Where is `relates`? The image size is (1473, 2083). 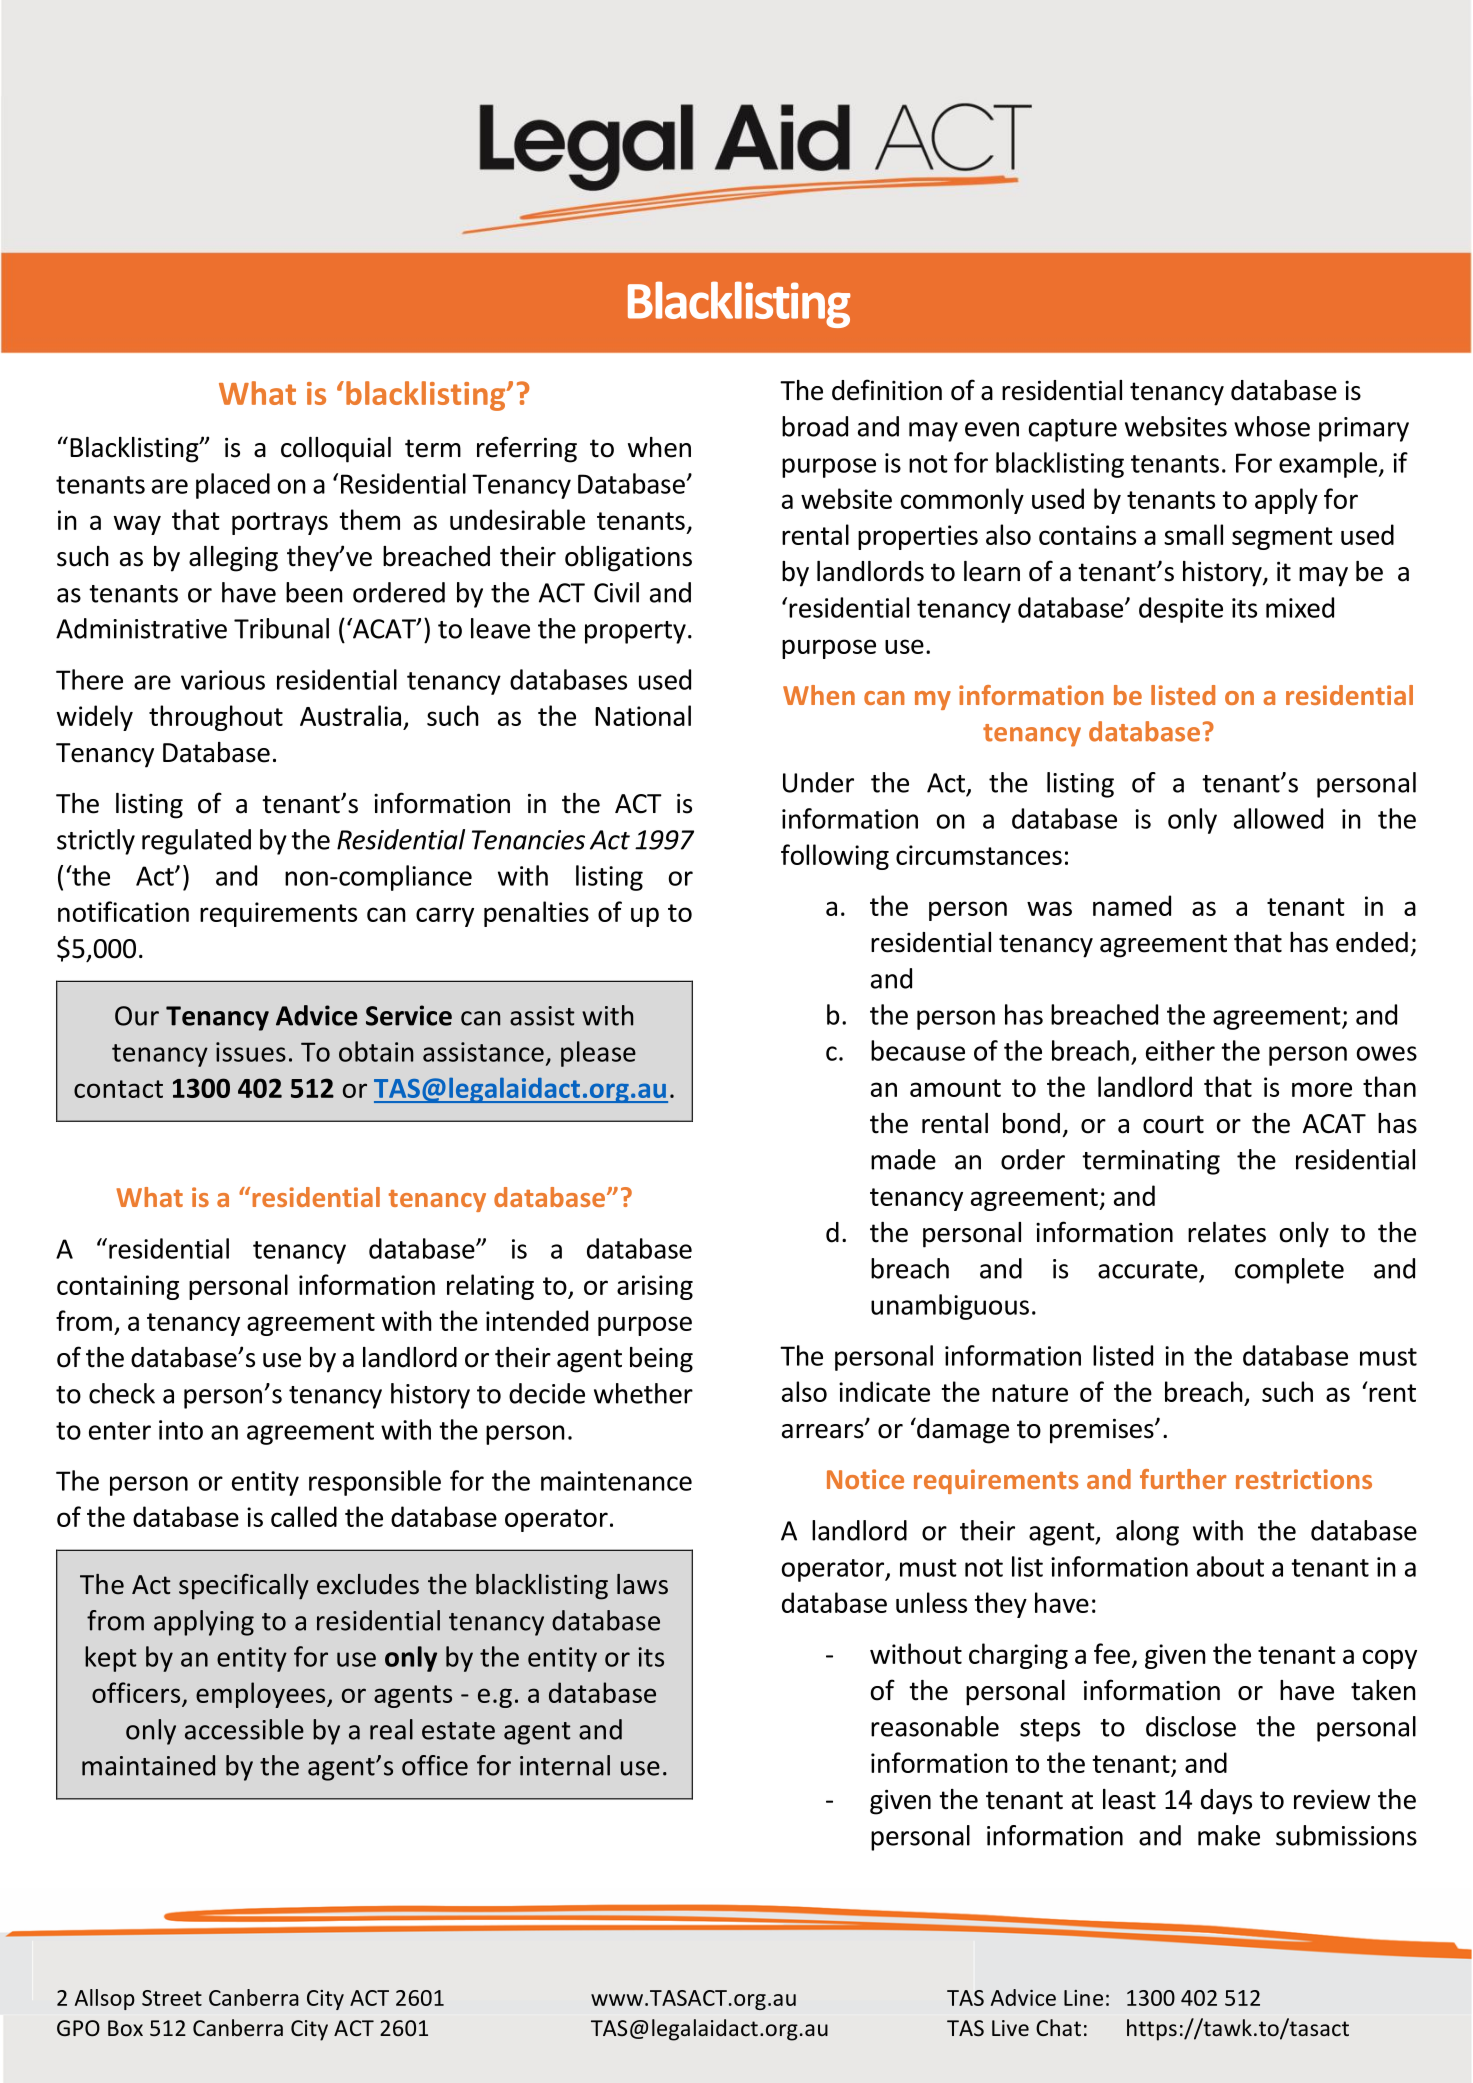
relates is located at coordinates (1227, 1232).
